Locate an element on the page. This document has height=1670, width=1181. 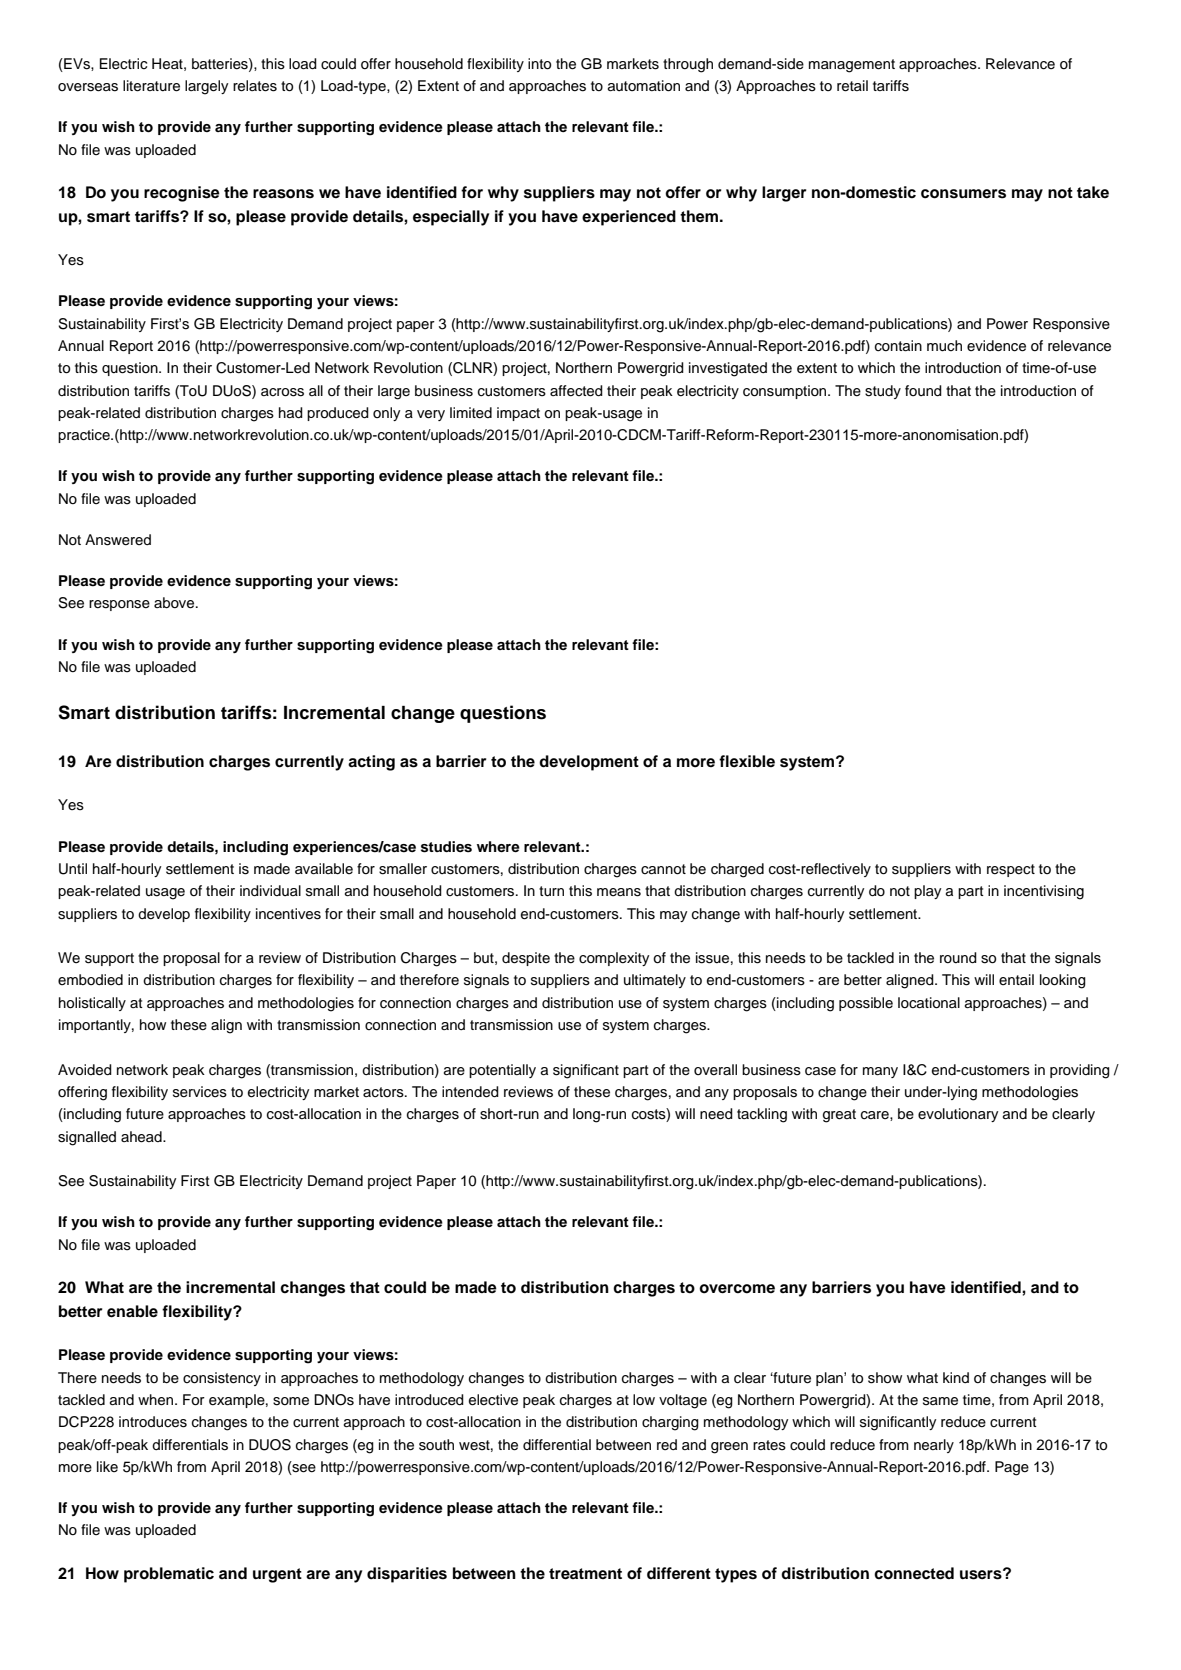
found is located at coordinates (923, 391).
